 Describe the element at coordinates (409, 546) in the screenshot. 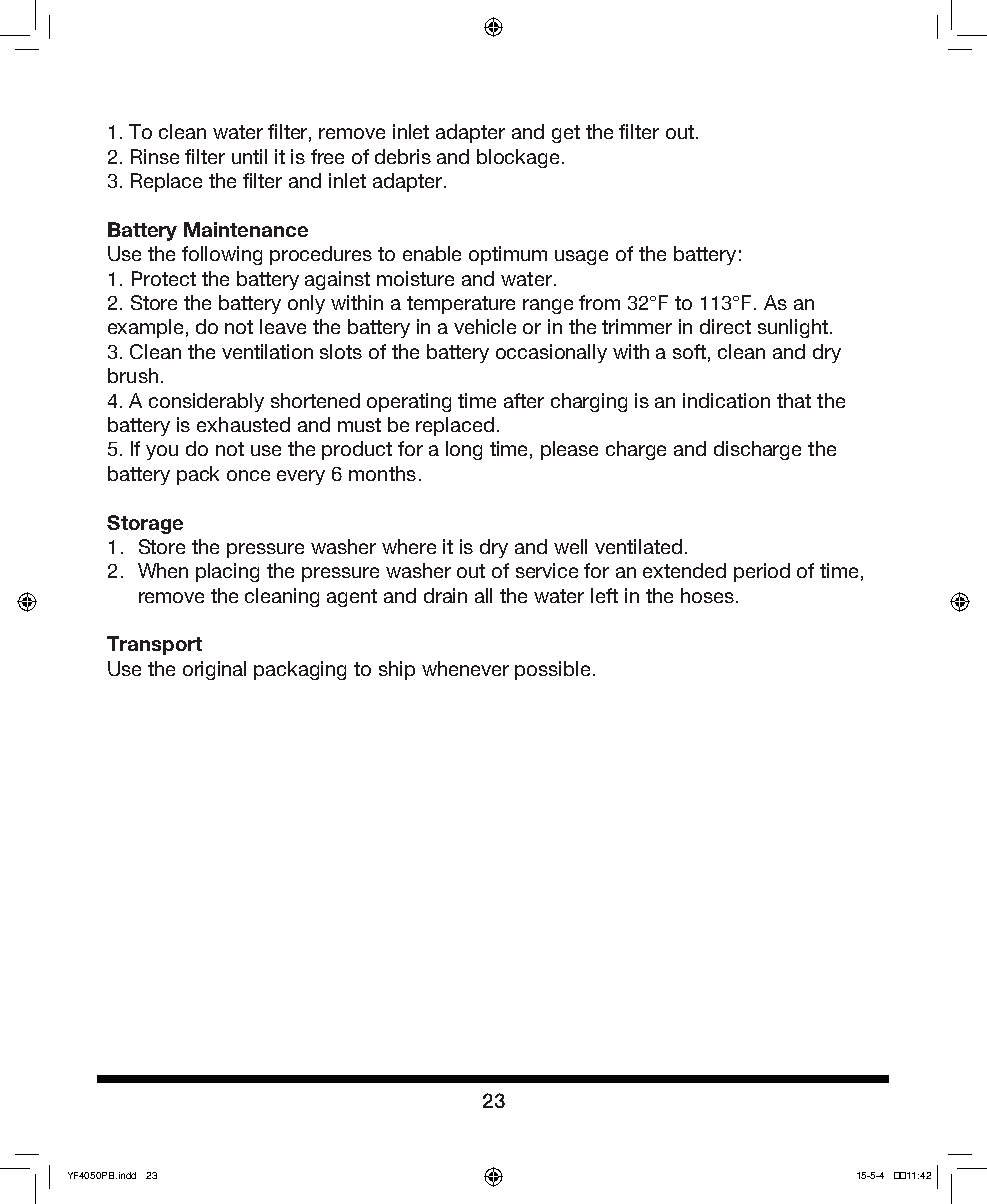

I see `where` at that location.
